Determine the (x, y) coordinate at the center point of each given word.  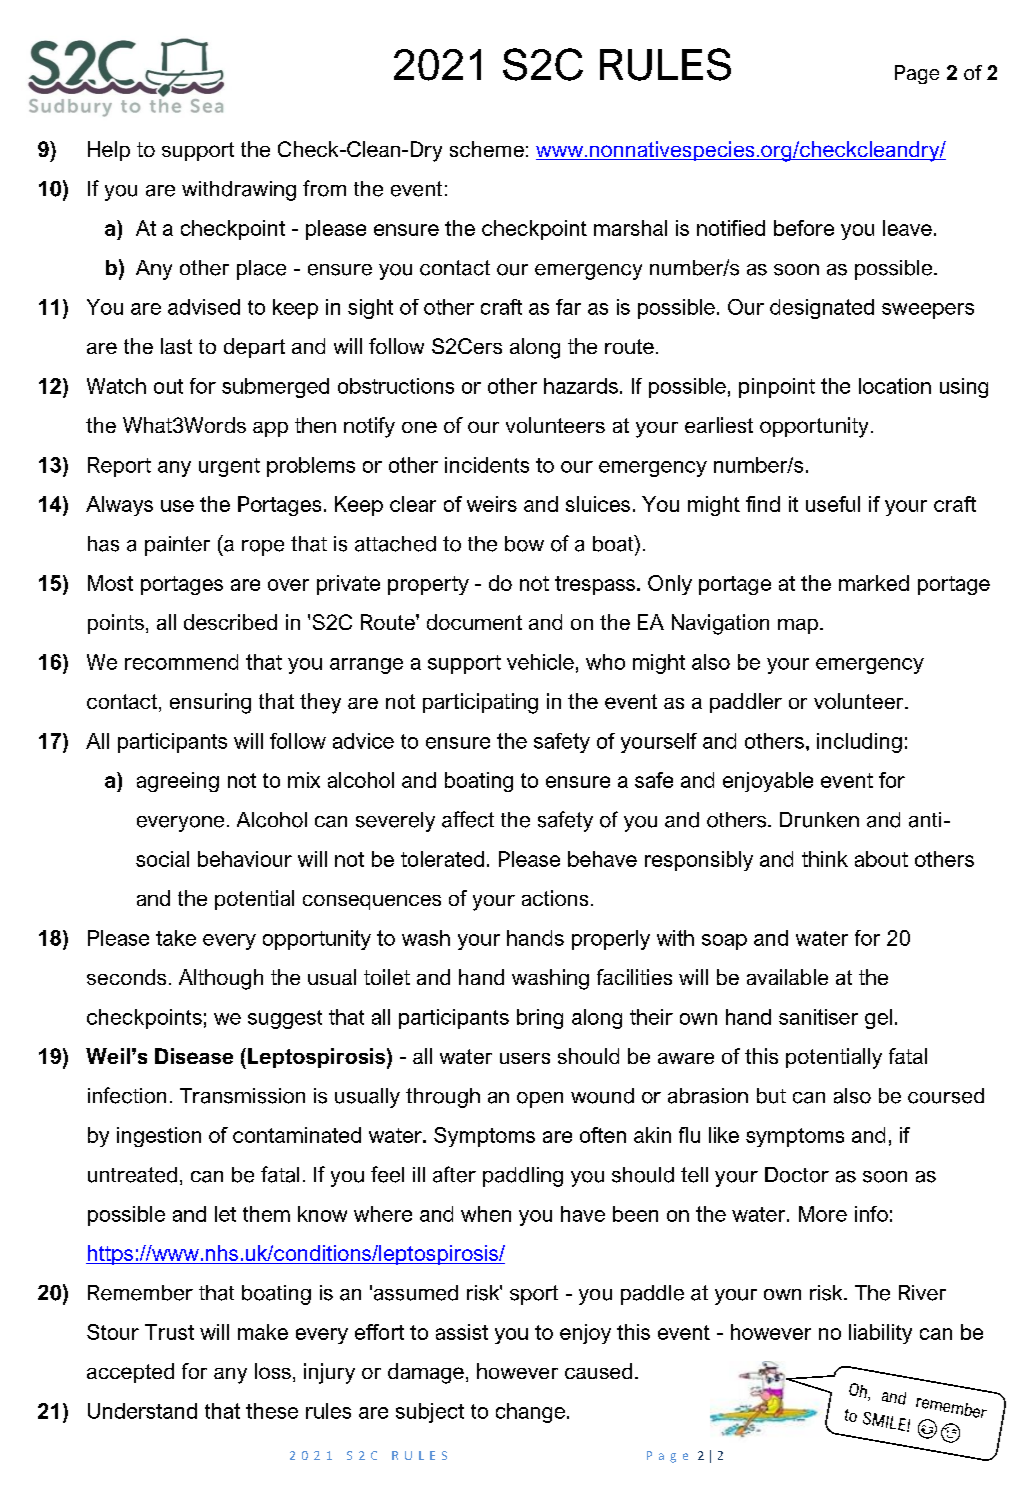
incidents (487, 465)
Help (109, 151)
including (859, 743)
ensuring (210, 703)
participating (480, 703)
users (525, 1058)
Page (917, 74)
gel (878, 1019)
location (895, 386)
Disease (194, 1056)
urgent (229, 467)
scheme (487, 149)
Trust (169, 1332)
